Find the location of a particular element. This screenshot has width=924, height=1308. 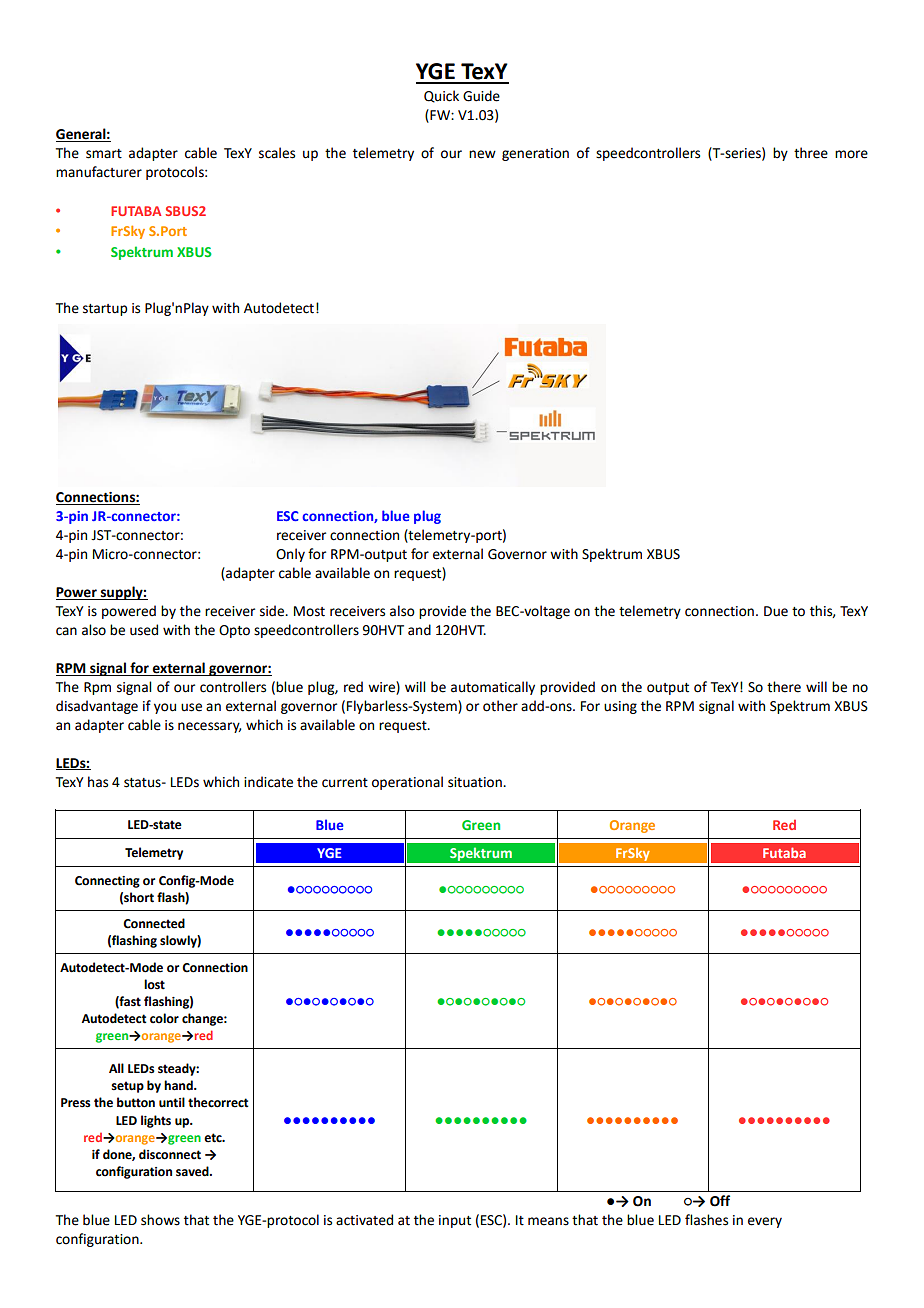

input is located at coordinates (455, 1221).
